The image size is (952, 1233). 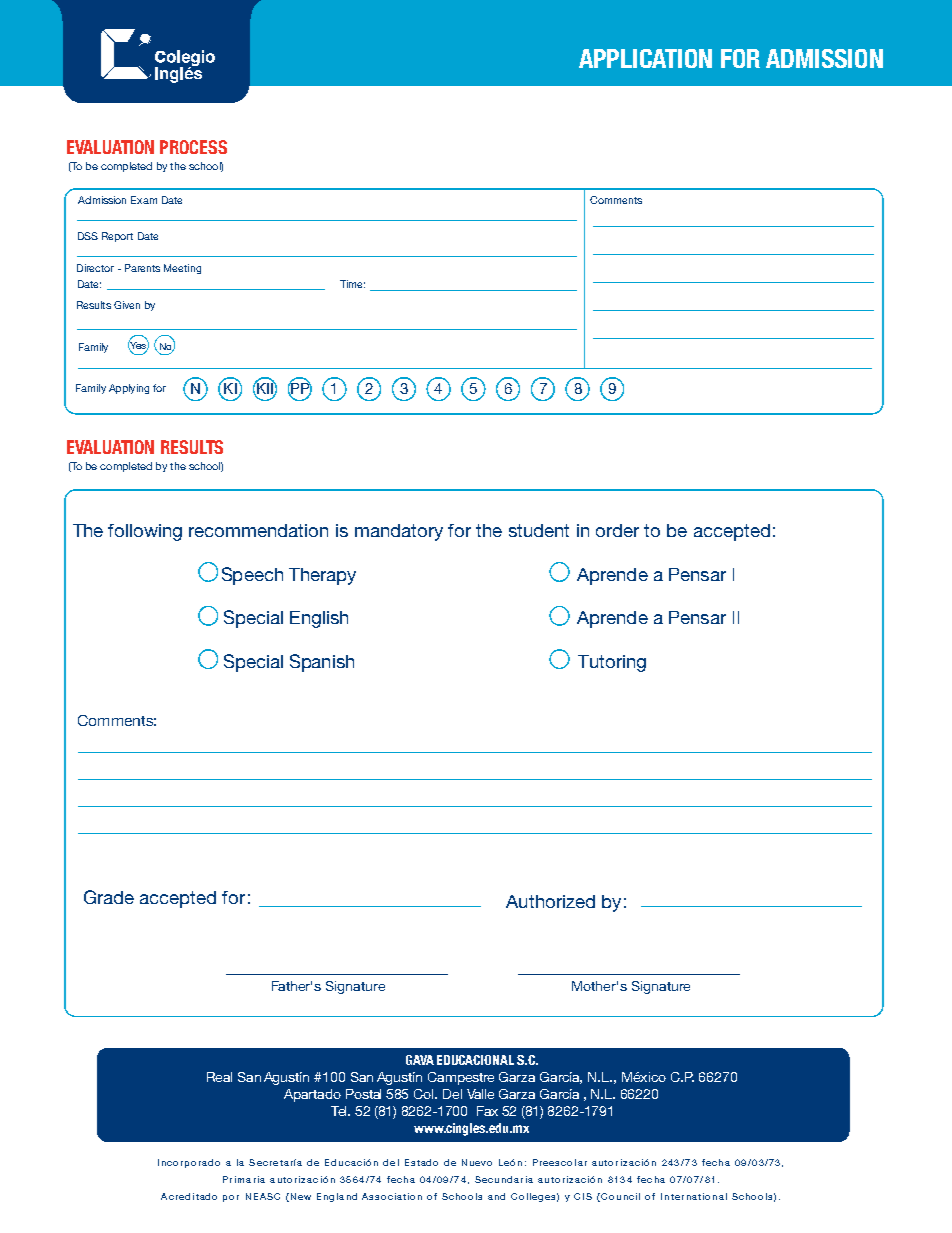 What do you see at coordinates (363, 1094) in the screenshot?
I see `Postal` at bounding box center [363, 1094].
